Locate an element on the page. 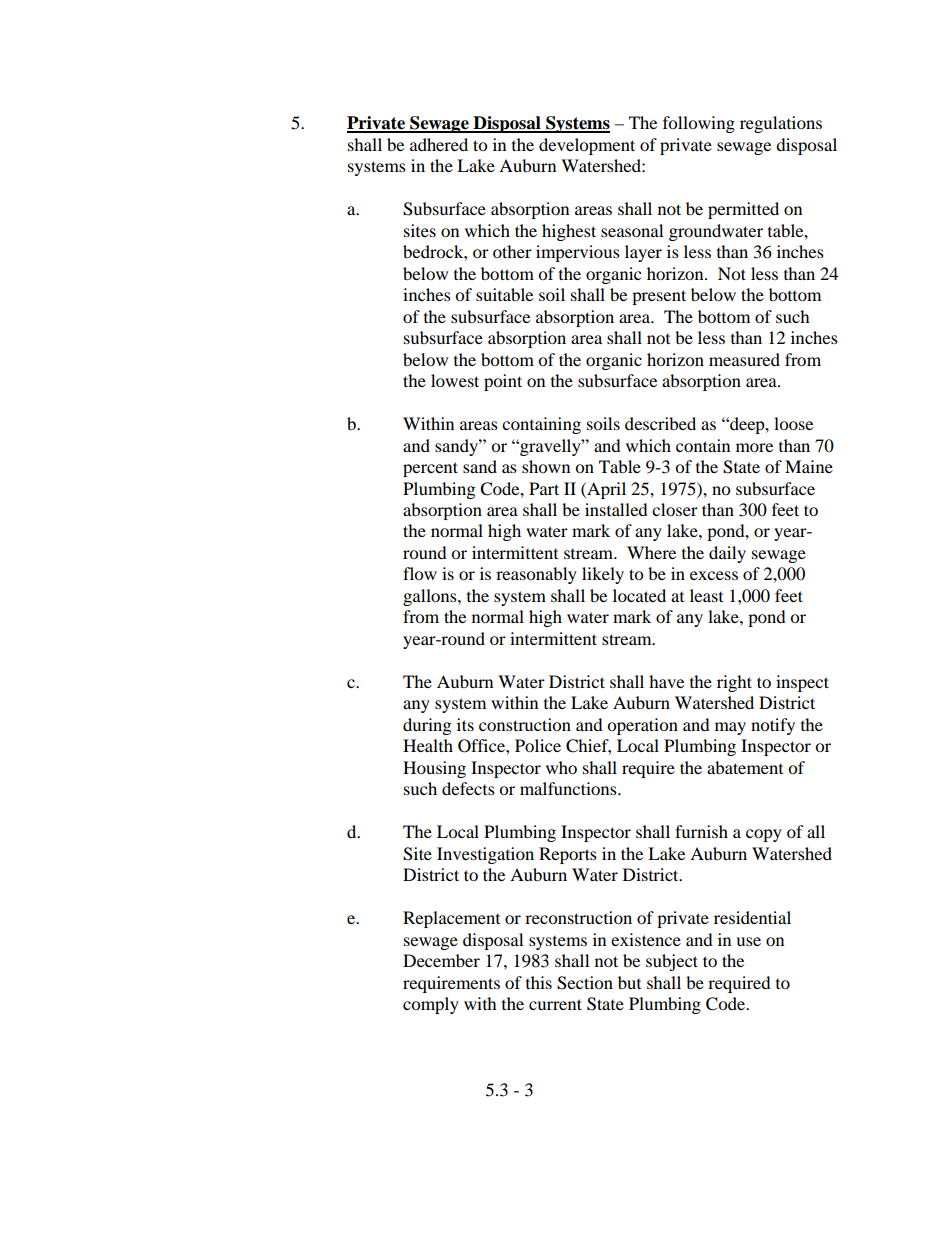  operation is located at coordinates (642, 726).
